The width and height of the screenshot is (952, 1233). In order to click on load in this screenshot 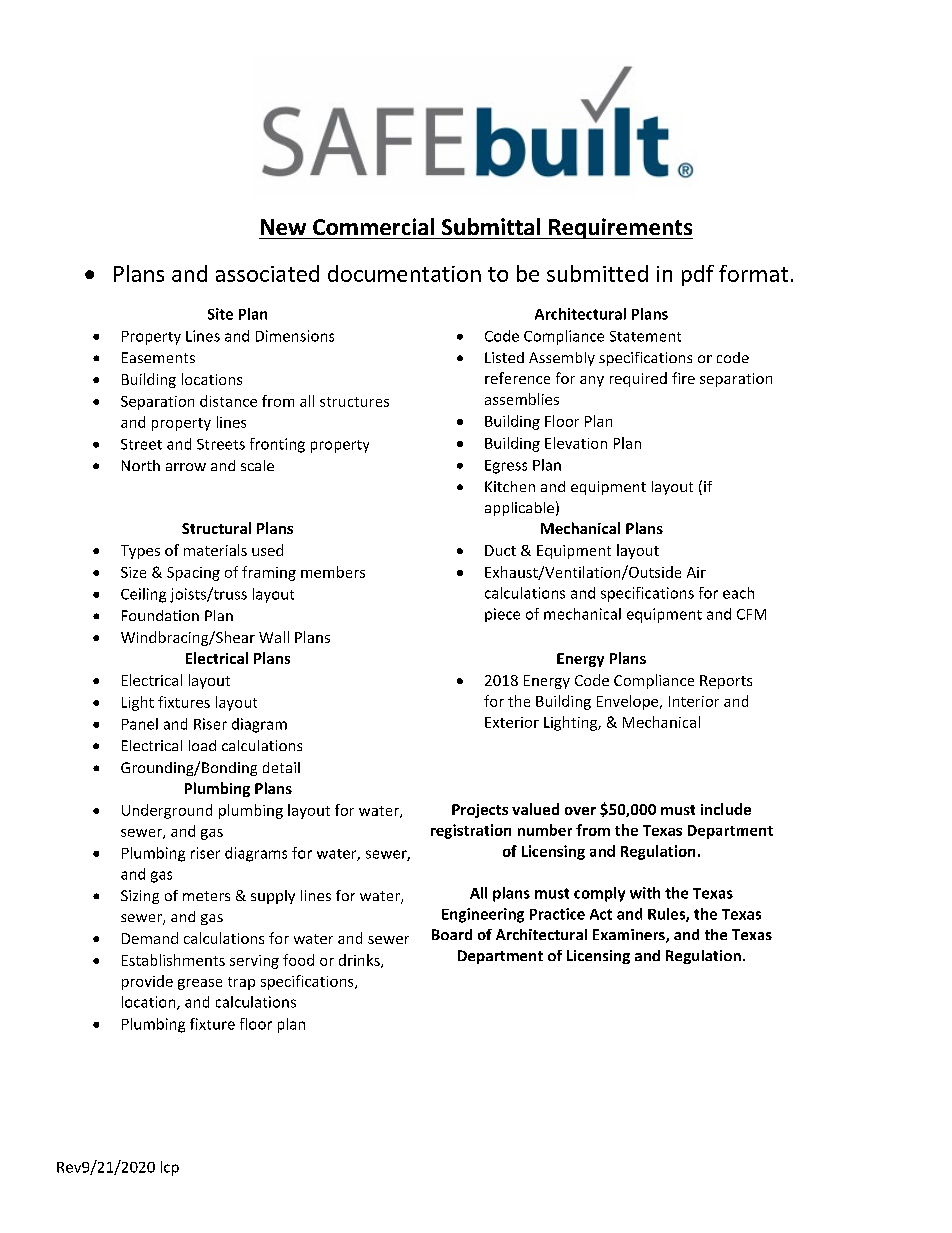, I will do `click(202, 745)`.
